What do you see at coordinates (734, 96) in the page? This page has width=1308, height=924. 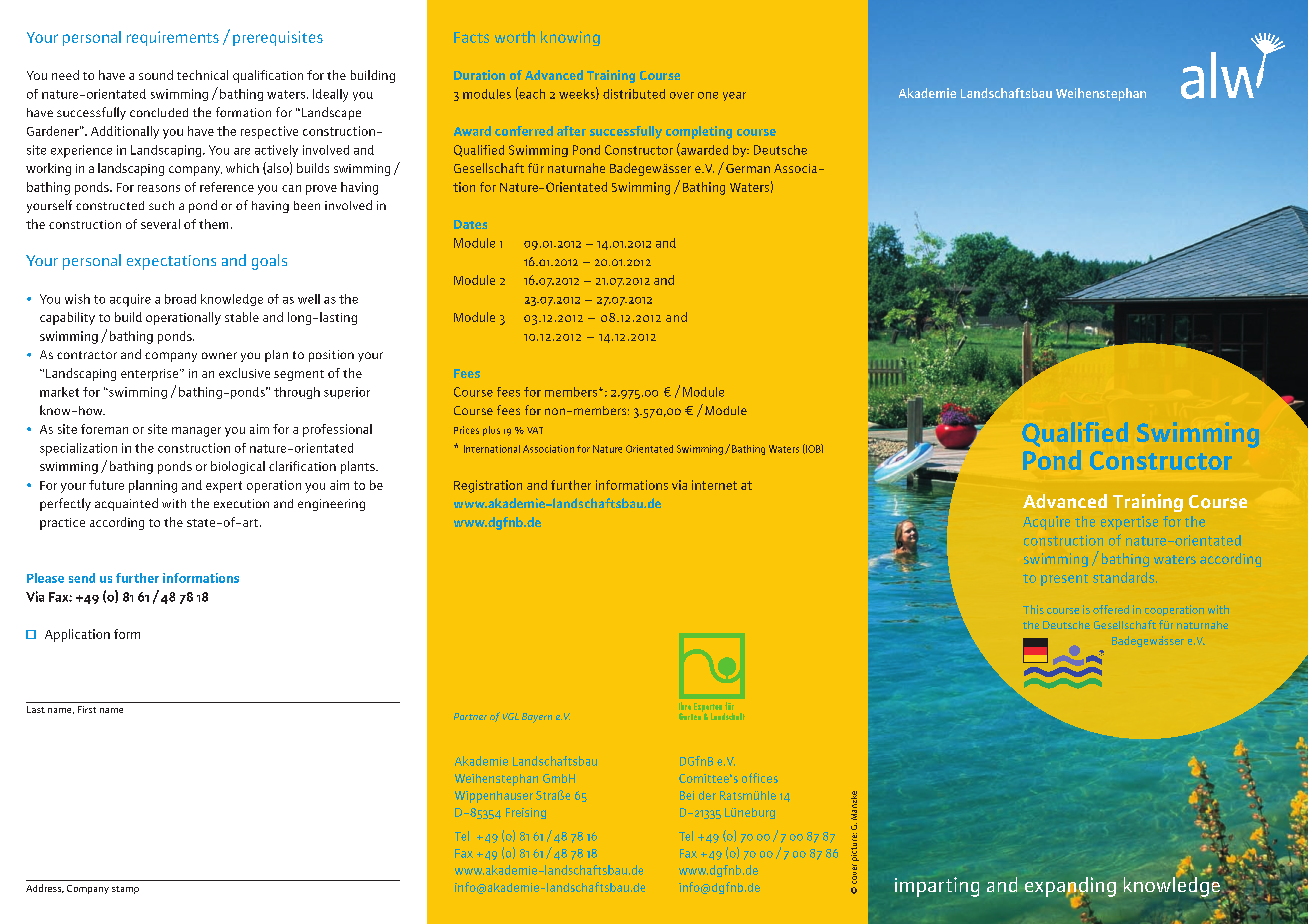 I see `year` at bounding box center [734, 96].
